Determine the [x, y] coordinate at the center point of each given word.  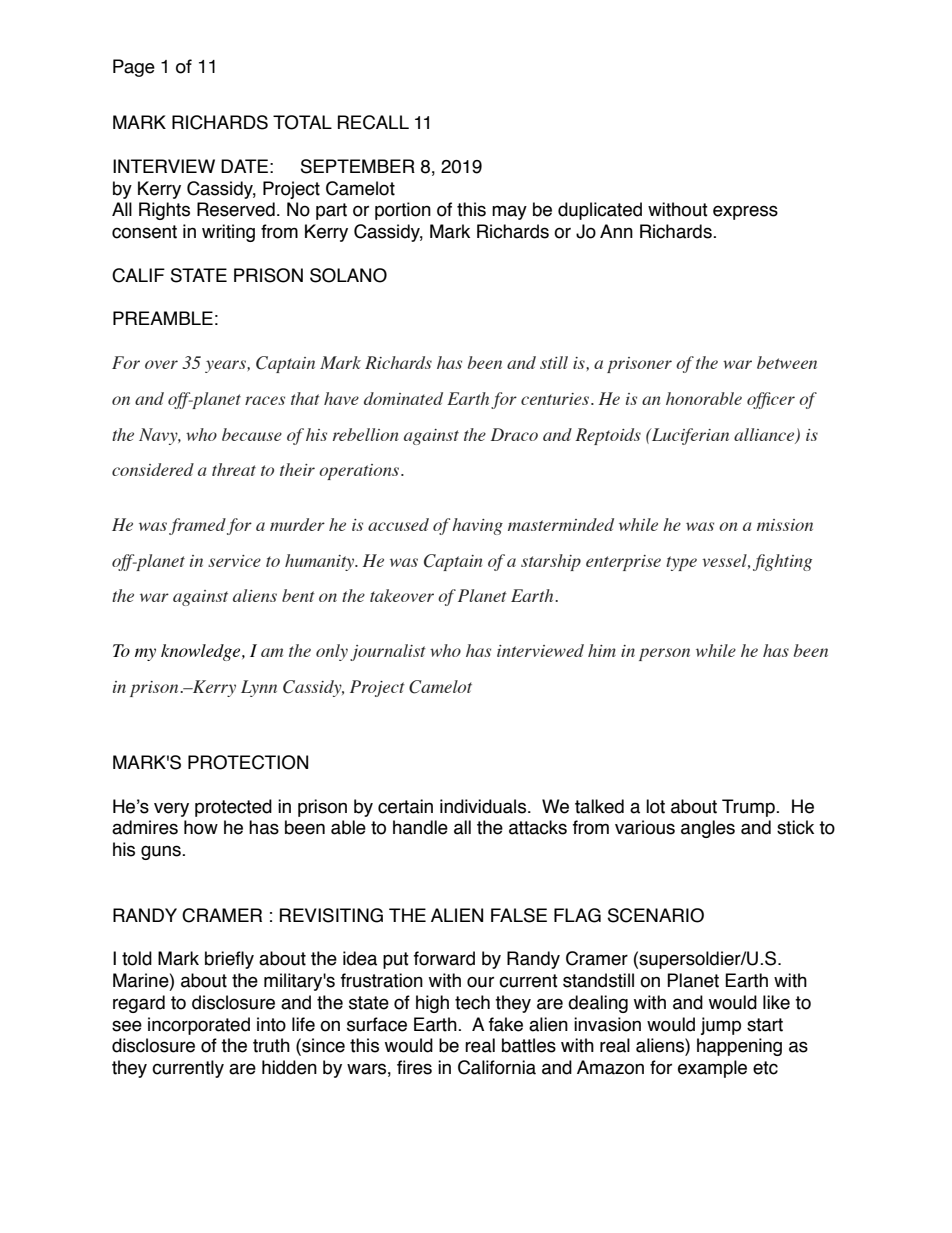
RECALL [373, 122]
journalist [388, 652]
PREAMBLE [163, 318]
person [664, 654]
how [201, 827]
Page [134, 68]
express [745, 212]
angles [708, 829]
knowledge [202, 652]
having [477, 526]
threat [234, 469]
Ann [616, 231]
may [509, 212]
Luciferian [689, 436]
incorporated [199, 1026]
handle [420, 827]
